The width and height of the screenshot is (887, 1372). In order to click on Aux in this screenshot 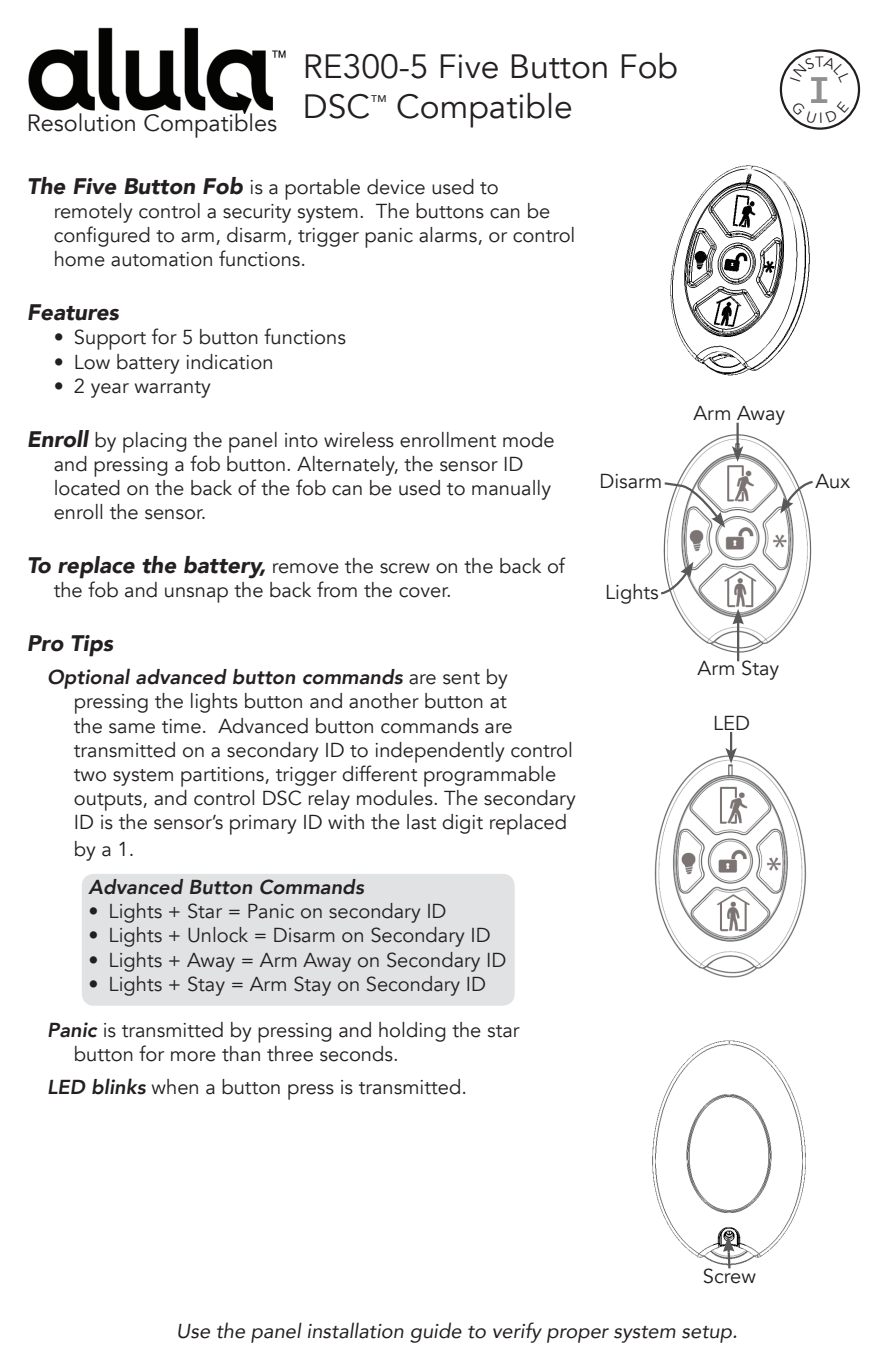, I will do `click(832, 481)`.
